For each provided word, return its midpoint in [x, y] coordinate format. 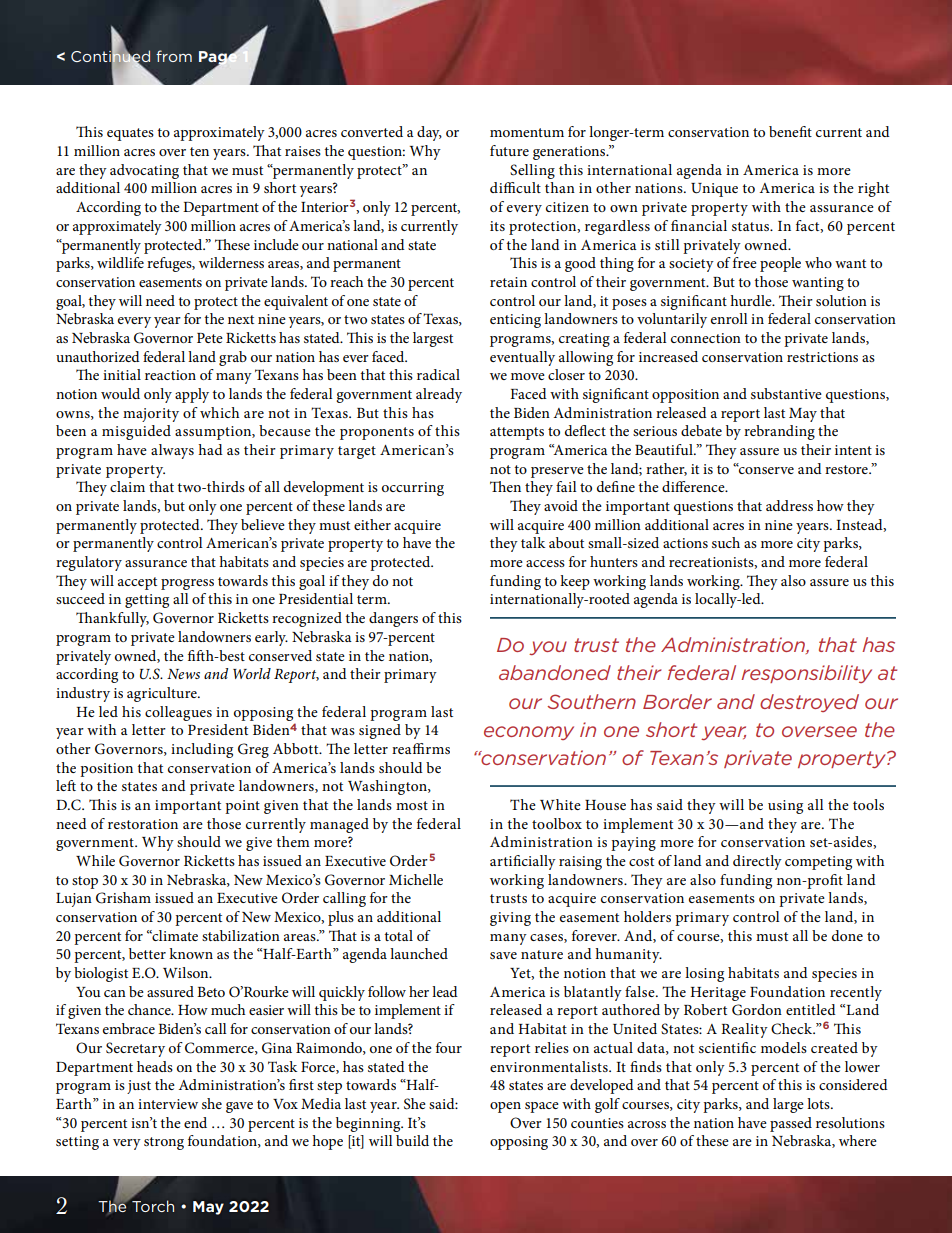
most [412, 805]
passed [791, 1124]
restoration [143, 824]
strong [164, 1143]
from [174, 56]
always [172, 451]
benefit [790, 131]
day [429, 133]
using [785, 807]
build [412, 1140]
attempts [517, 433]
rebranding [779, 432]
